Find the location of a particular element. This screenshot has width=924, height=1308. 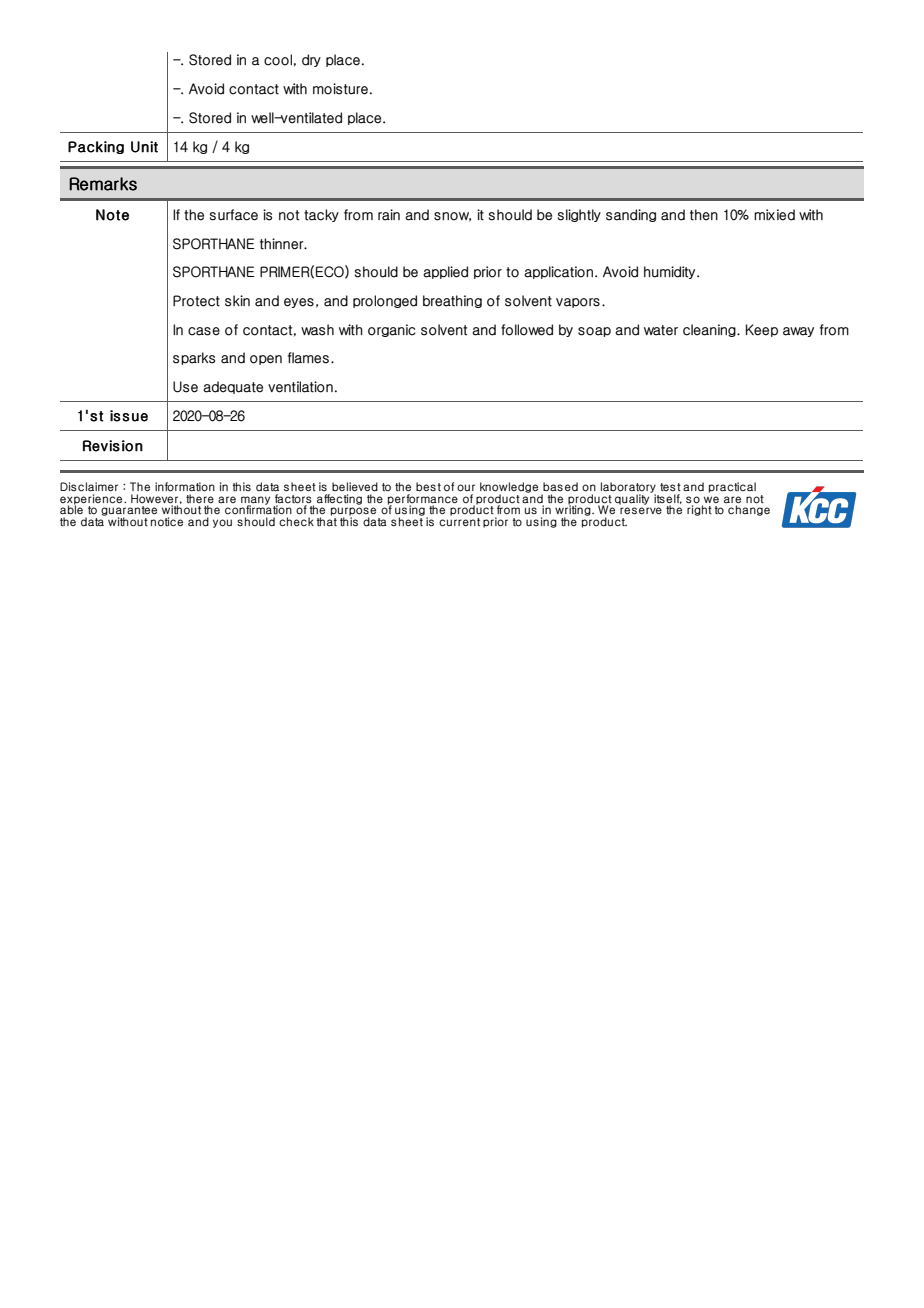

moisture is located at coordinates (340, 89).
